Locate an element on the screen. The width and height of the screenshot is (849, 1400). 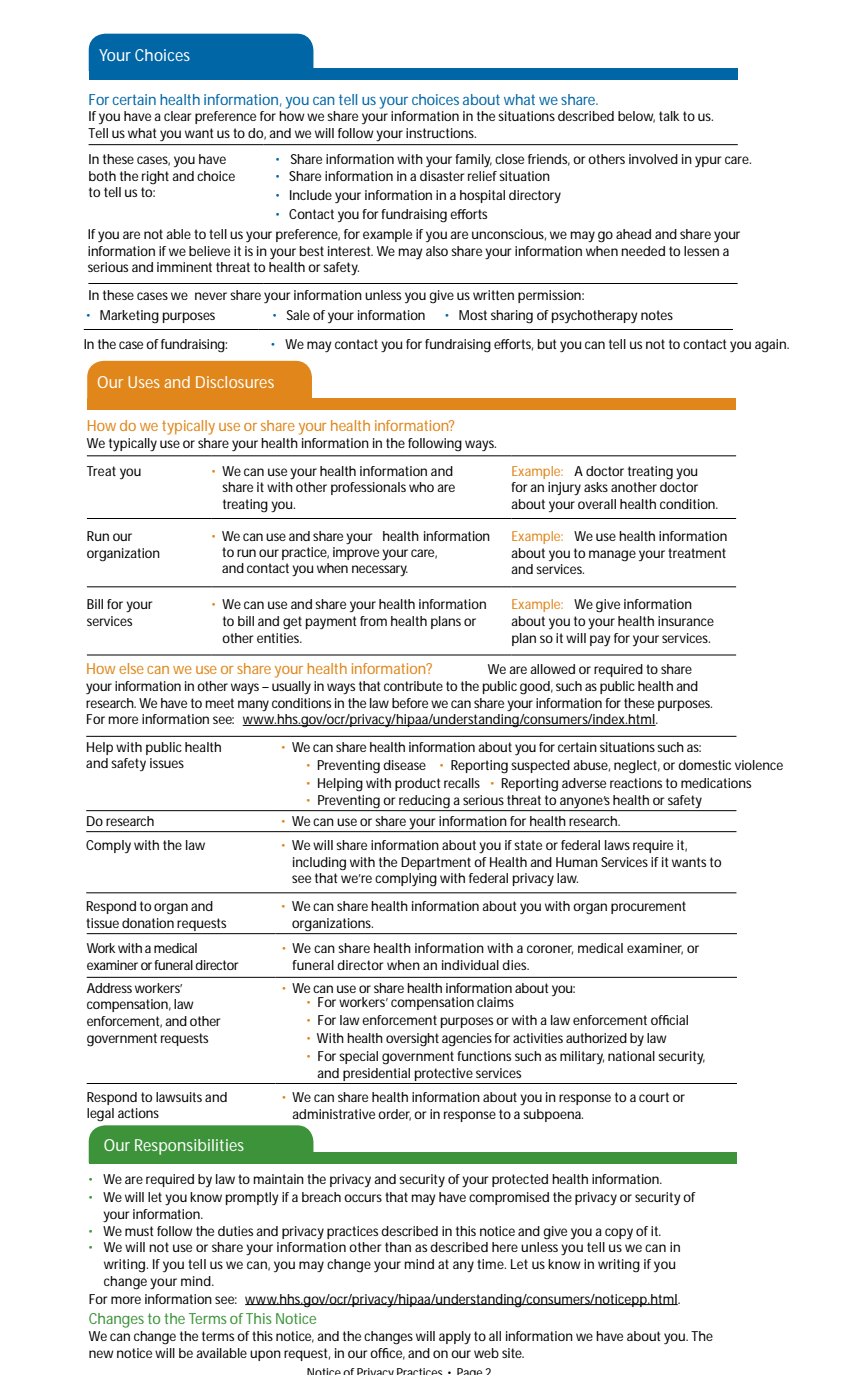
new is located at coordinates (101, 1354).
